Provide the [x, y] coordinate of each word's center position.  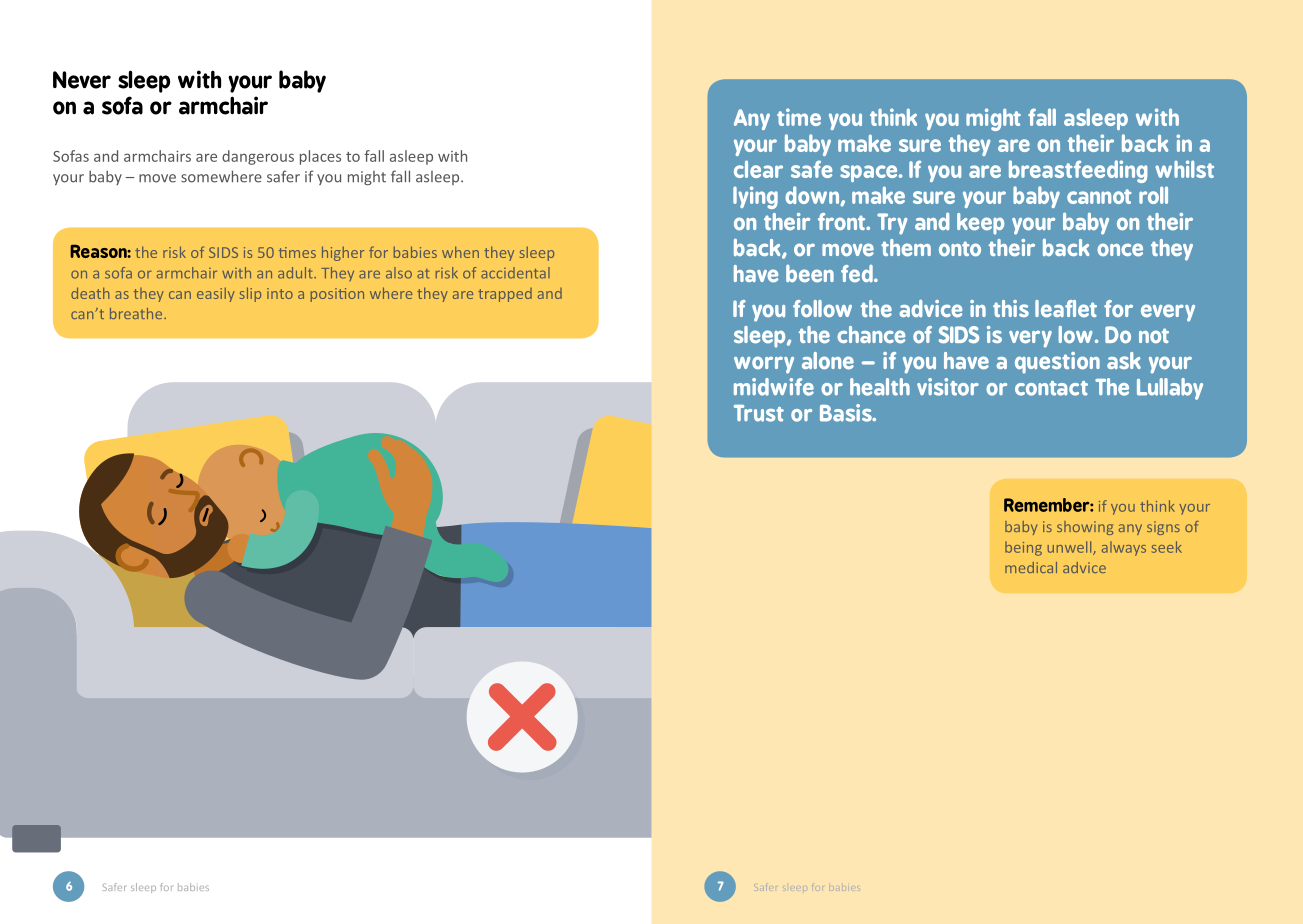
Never [82, 80]
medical [1031, 567]
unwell [1070, 548]
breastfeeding [1078, 171]
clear [758, 169]
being [1023, 548]
